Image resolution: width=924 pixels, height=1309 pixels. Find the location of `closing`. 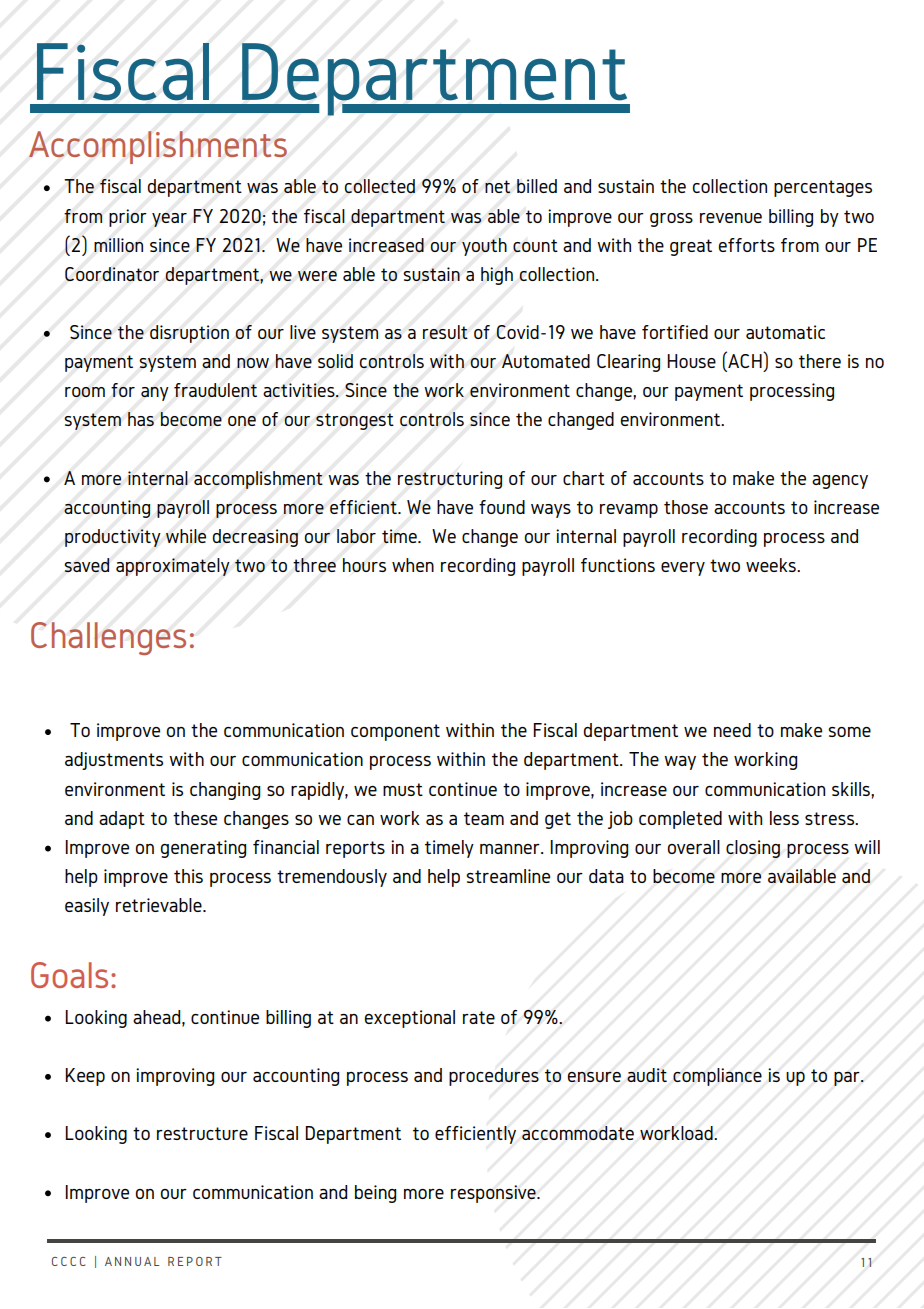

closing is located at coordinates (753, 849).
